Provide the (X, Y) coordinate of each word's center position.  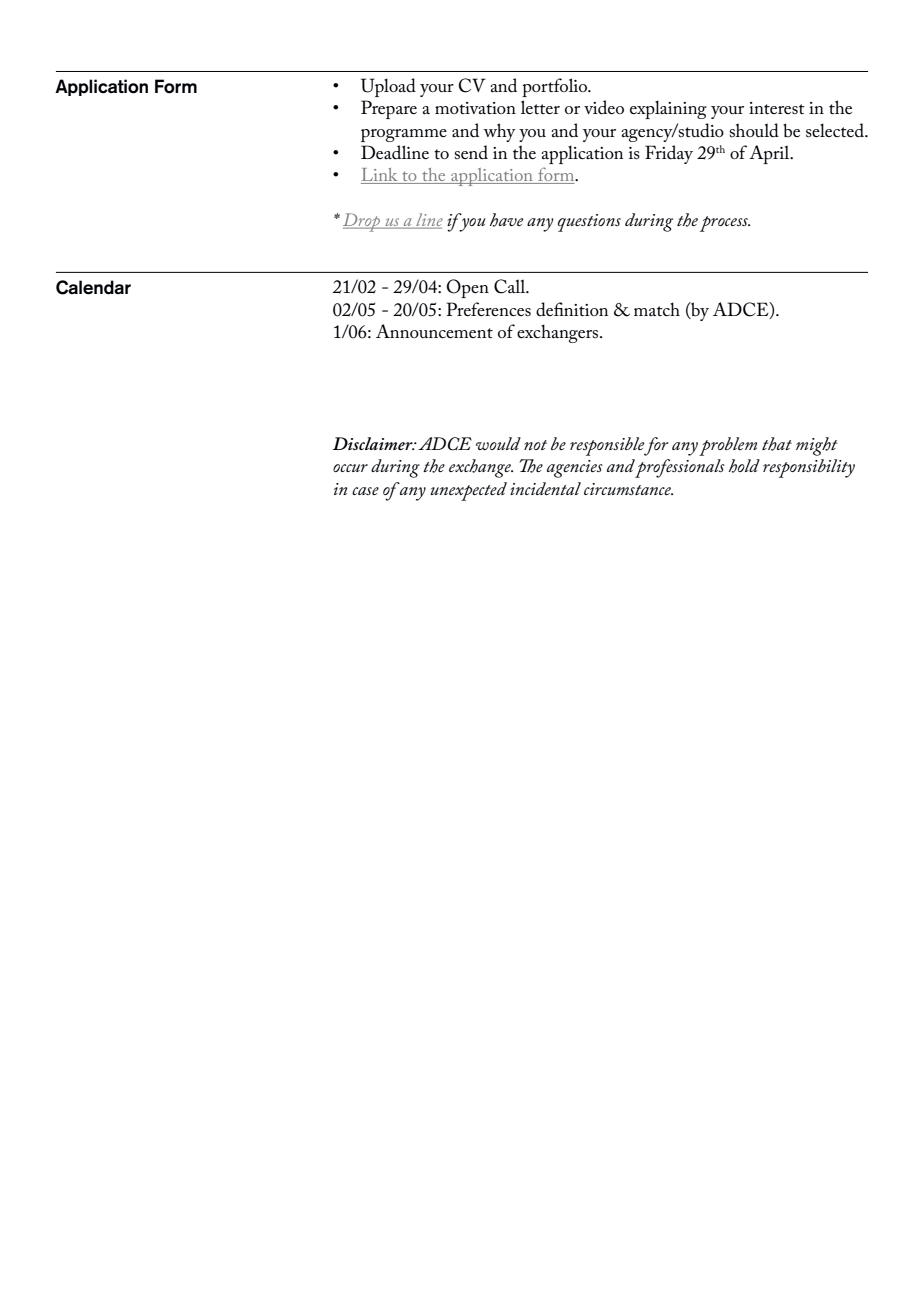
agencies (575, 469)
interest (777, 108)
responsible (607, 446)
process (725, 224)
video (604, 107)
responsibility (809, 468)
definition (572, 309)
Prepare (389, 109)
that (777, 444)
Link (380, 176)
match (657, 309)
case (365, 491)
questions (589, 223)
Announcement (434, 331)
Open (467, 288)
